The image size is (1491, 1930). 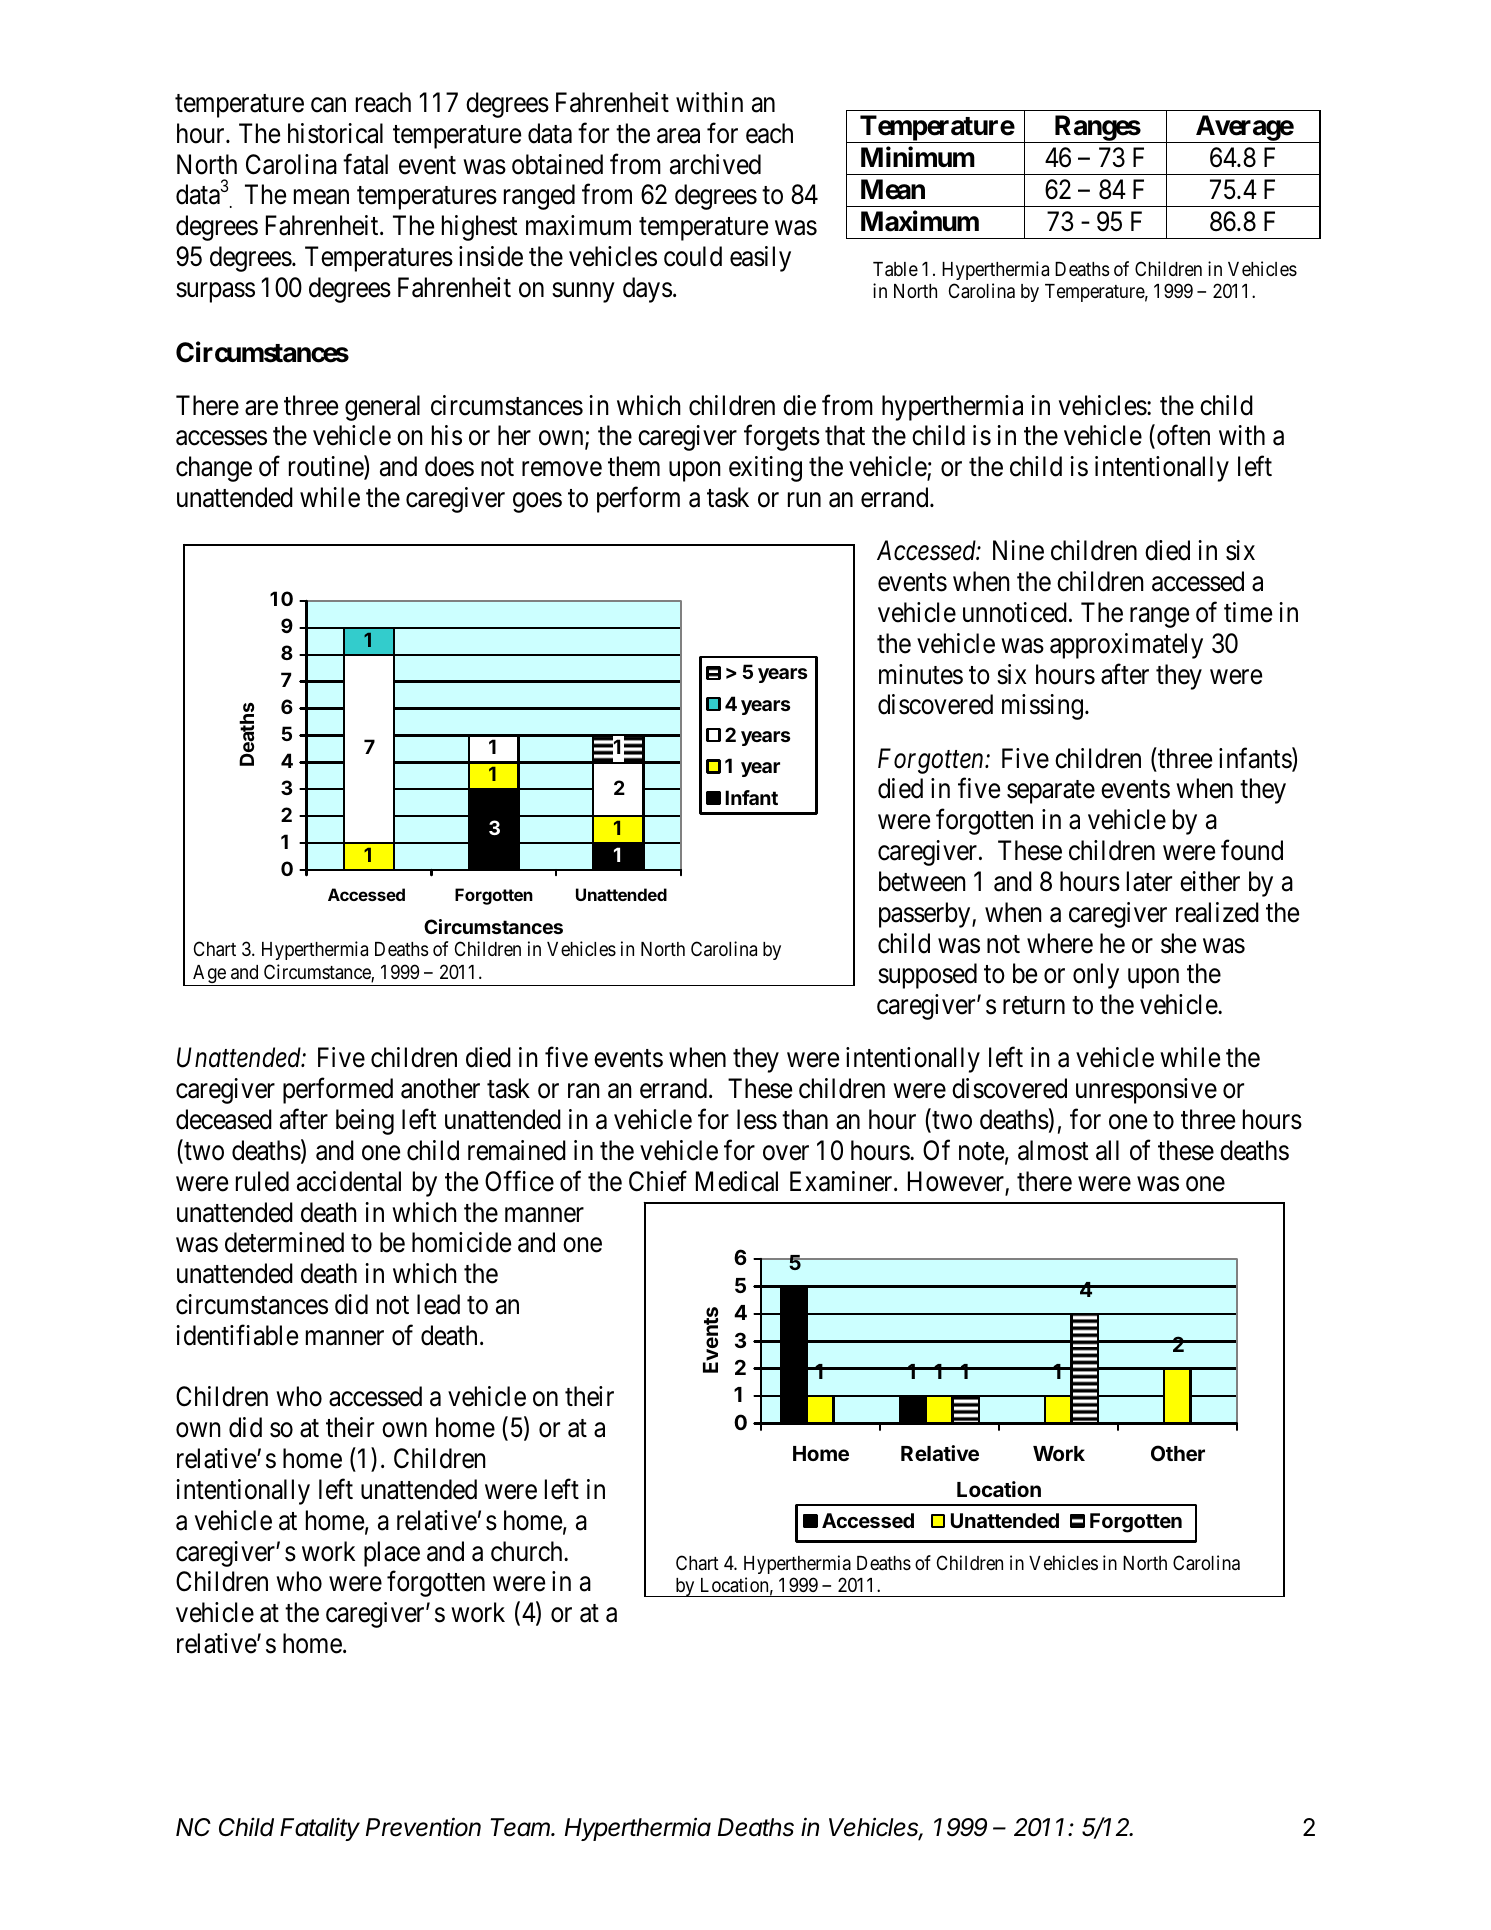 I want to click on only, so click(x=1096, y=976).
